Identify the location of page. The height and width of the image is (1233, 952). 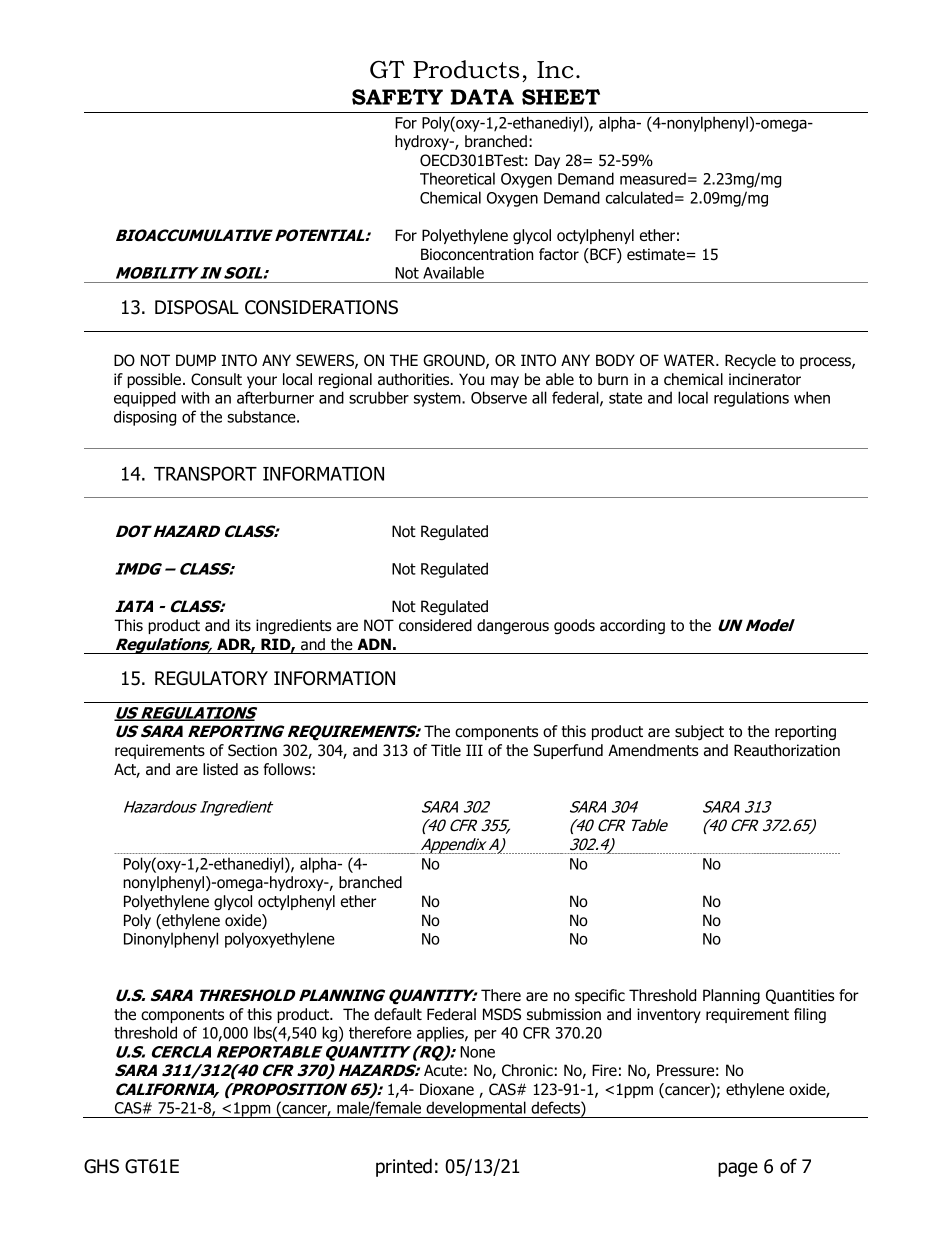
(738, 1169).
